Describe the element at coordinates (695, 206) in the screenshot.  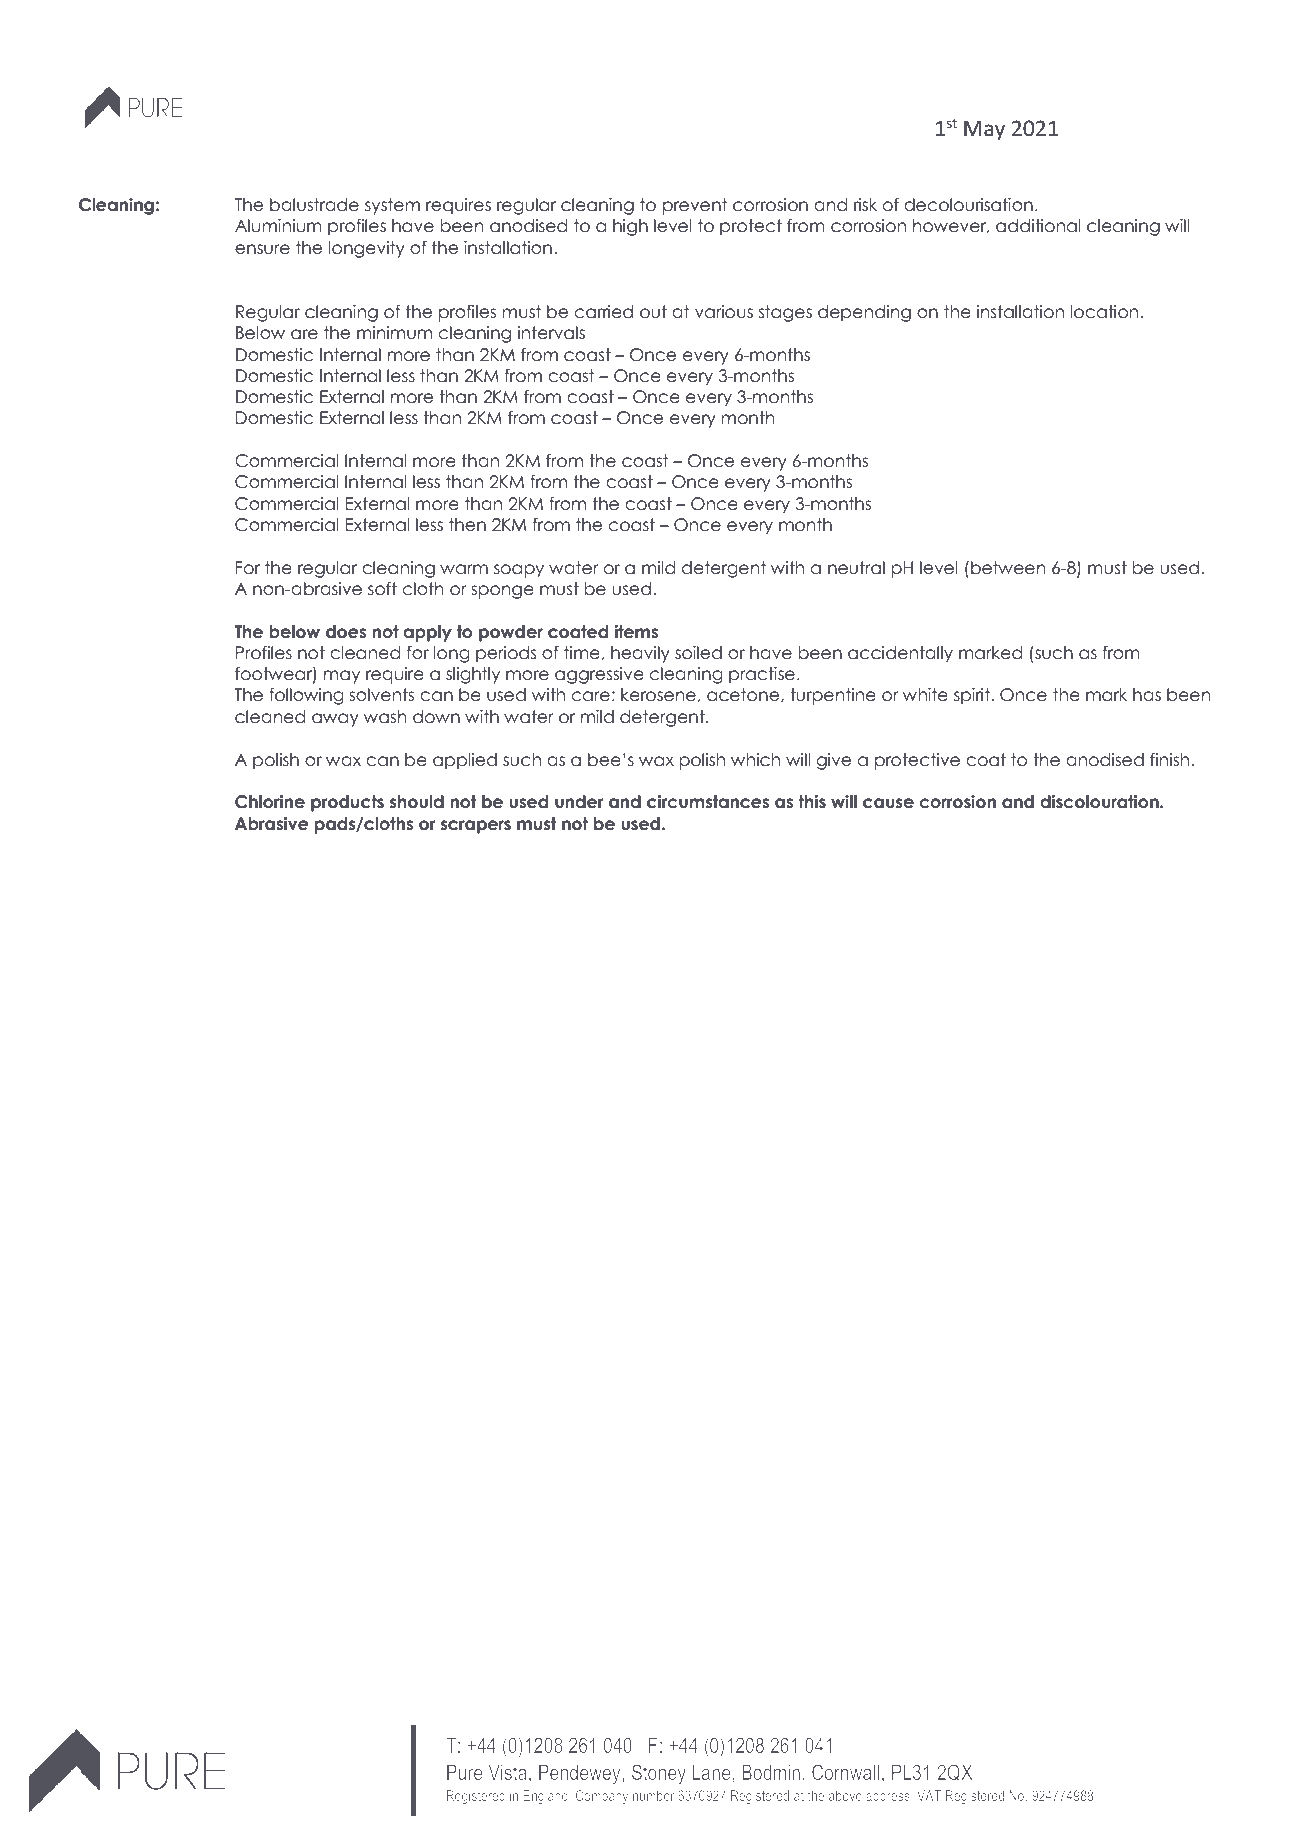
I see `prevent` at that location.
